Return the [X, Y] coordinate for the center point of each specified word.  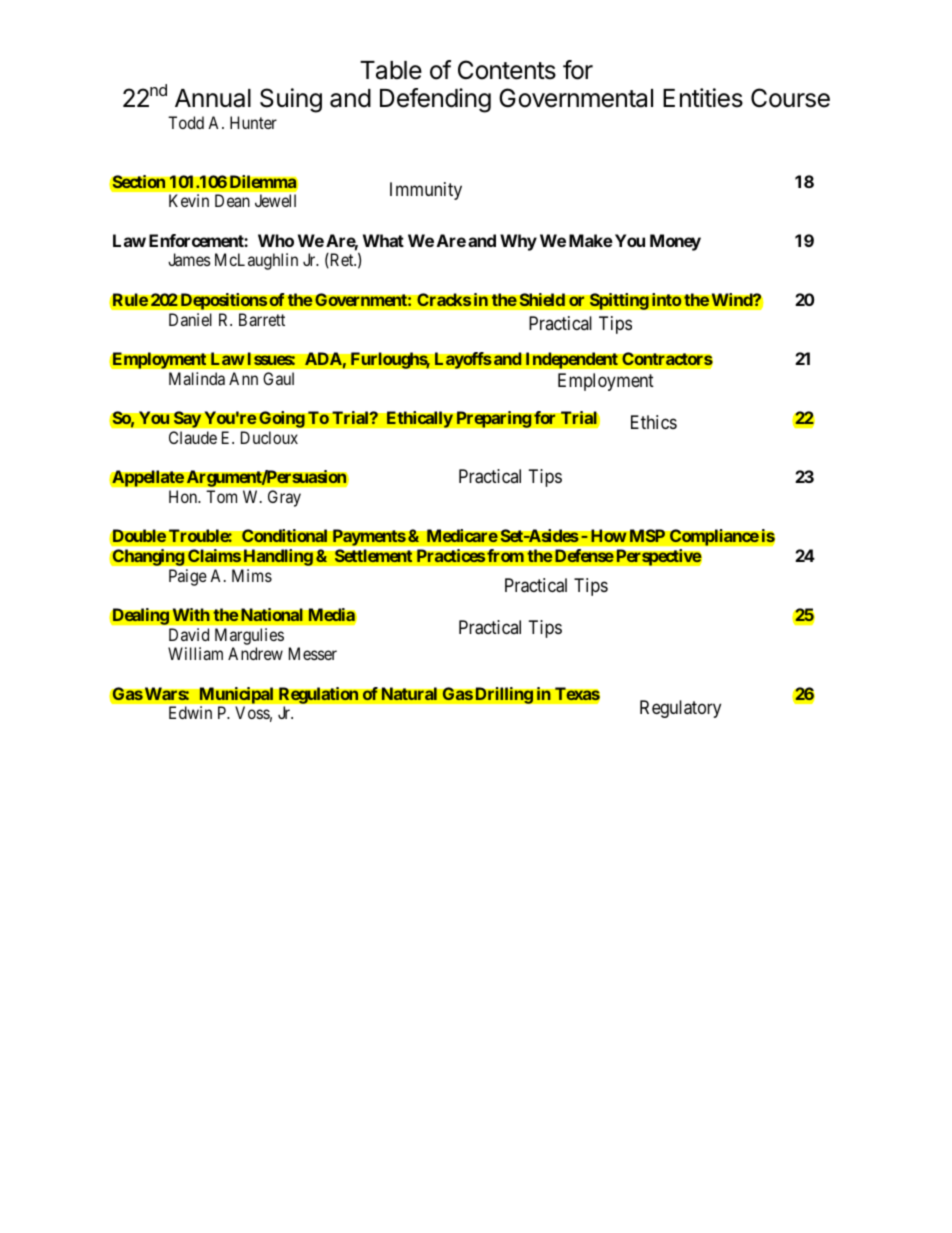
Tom [221, 496]
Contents [507, 70]
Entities [703, 98]
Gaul [278, 378]
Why [518, 242]
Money [675, 242]
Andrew [255, 653]
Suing [291, 100]
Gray [284, 498]
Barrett [262, 319]
